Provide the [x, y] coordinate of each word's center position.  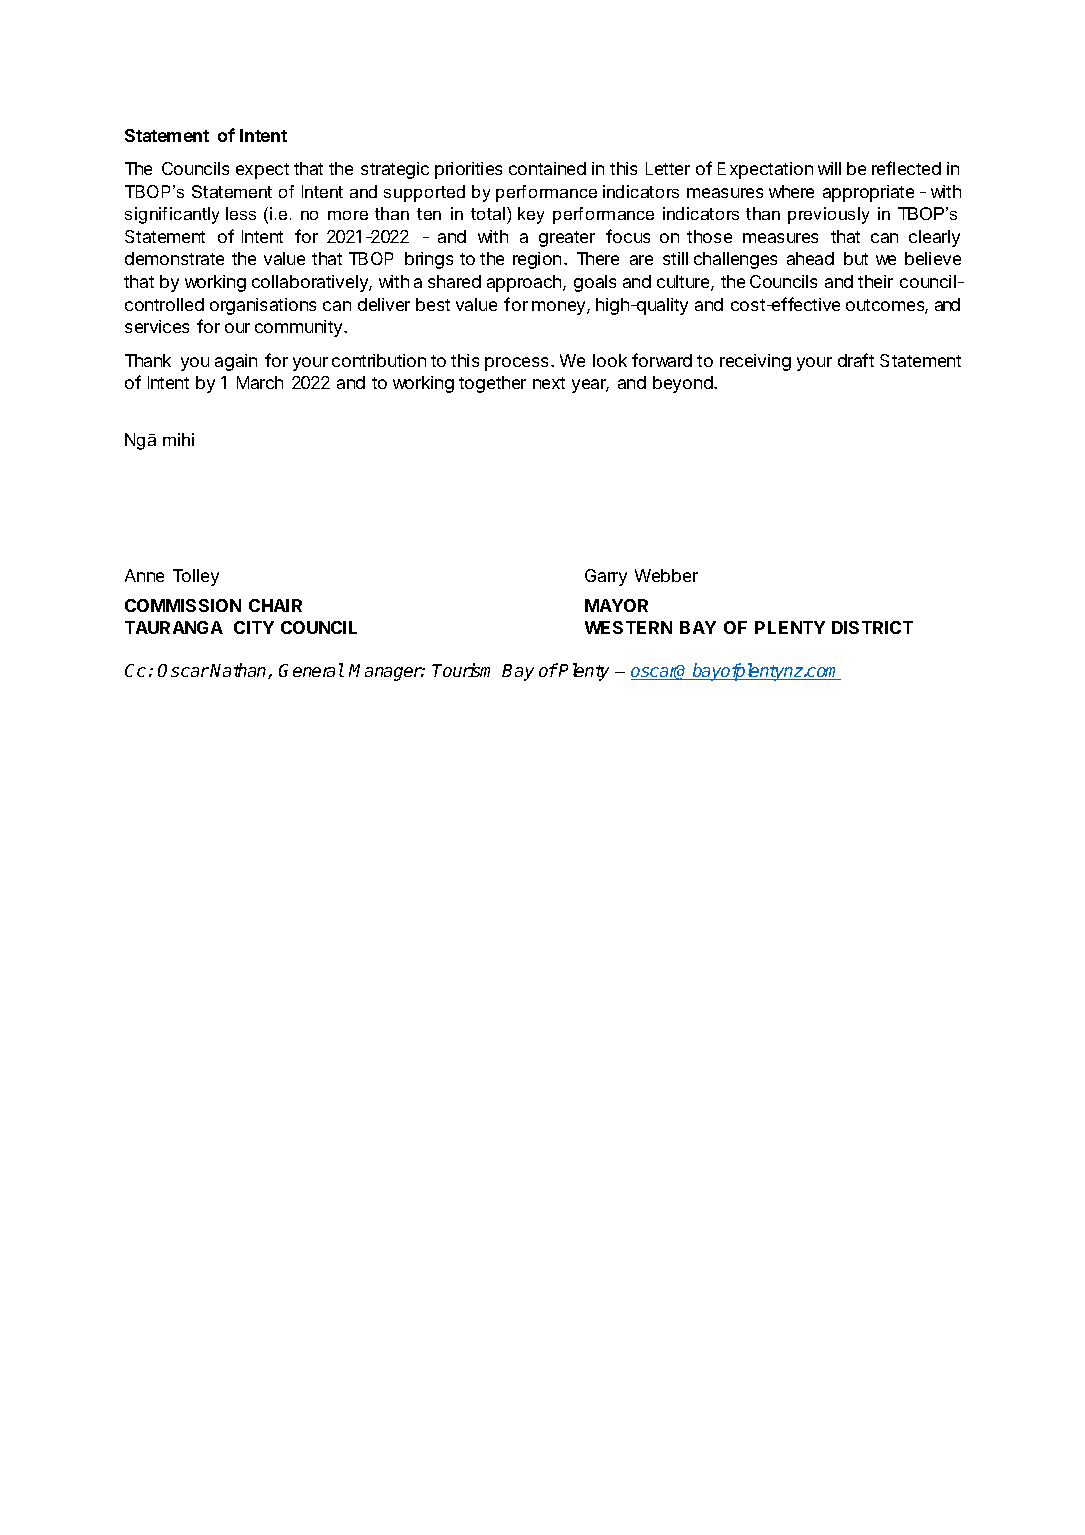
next [549, 383]
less [241, 213]
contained [547, 168]
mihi [178, 439]
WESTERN [628, 627]
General [311, 670]
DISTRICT [872, 627]
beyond [683, 384]
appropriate [868, 193]
